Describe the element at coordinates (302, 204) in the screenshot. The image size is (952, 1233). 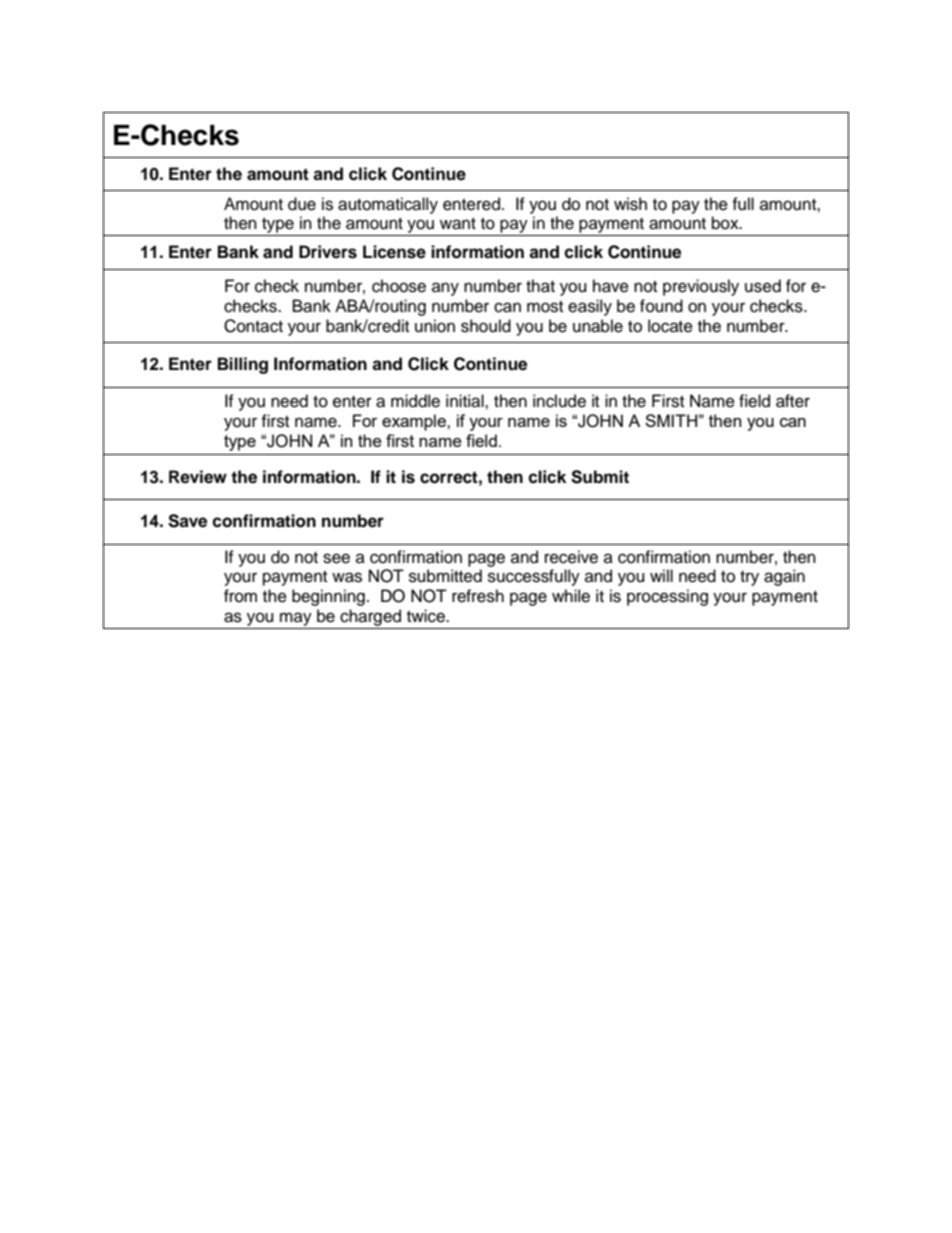
I see `due` at that location.
